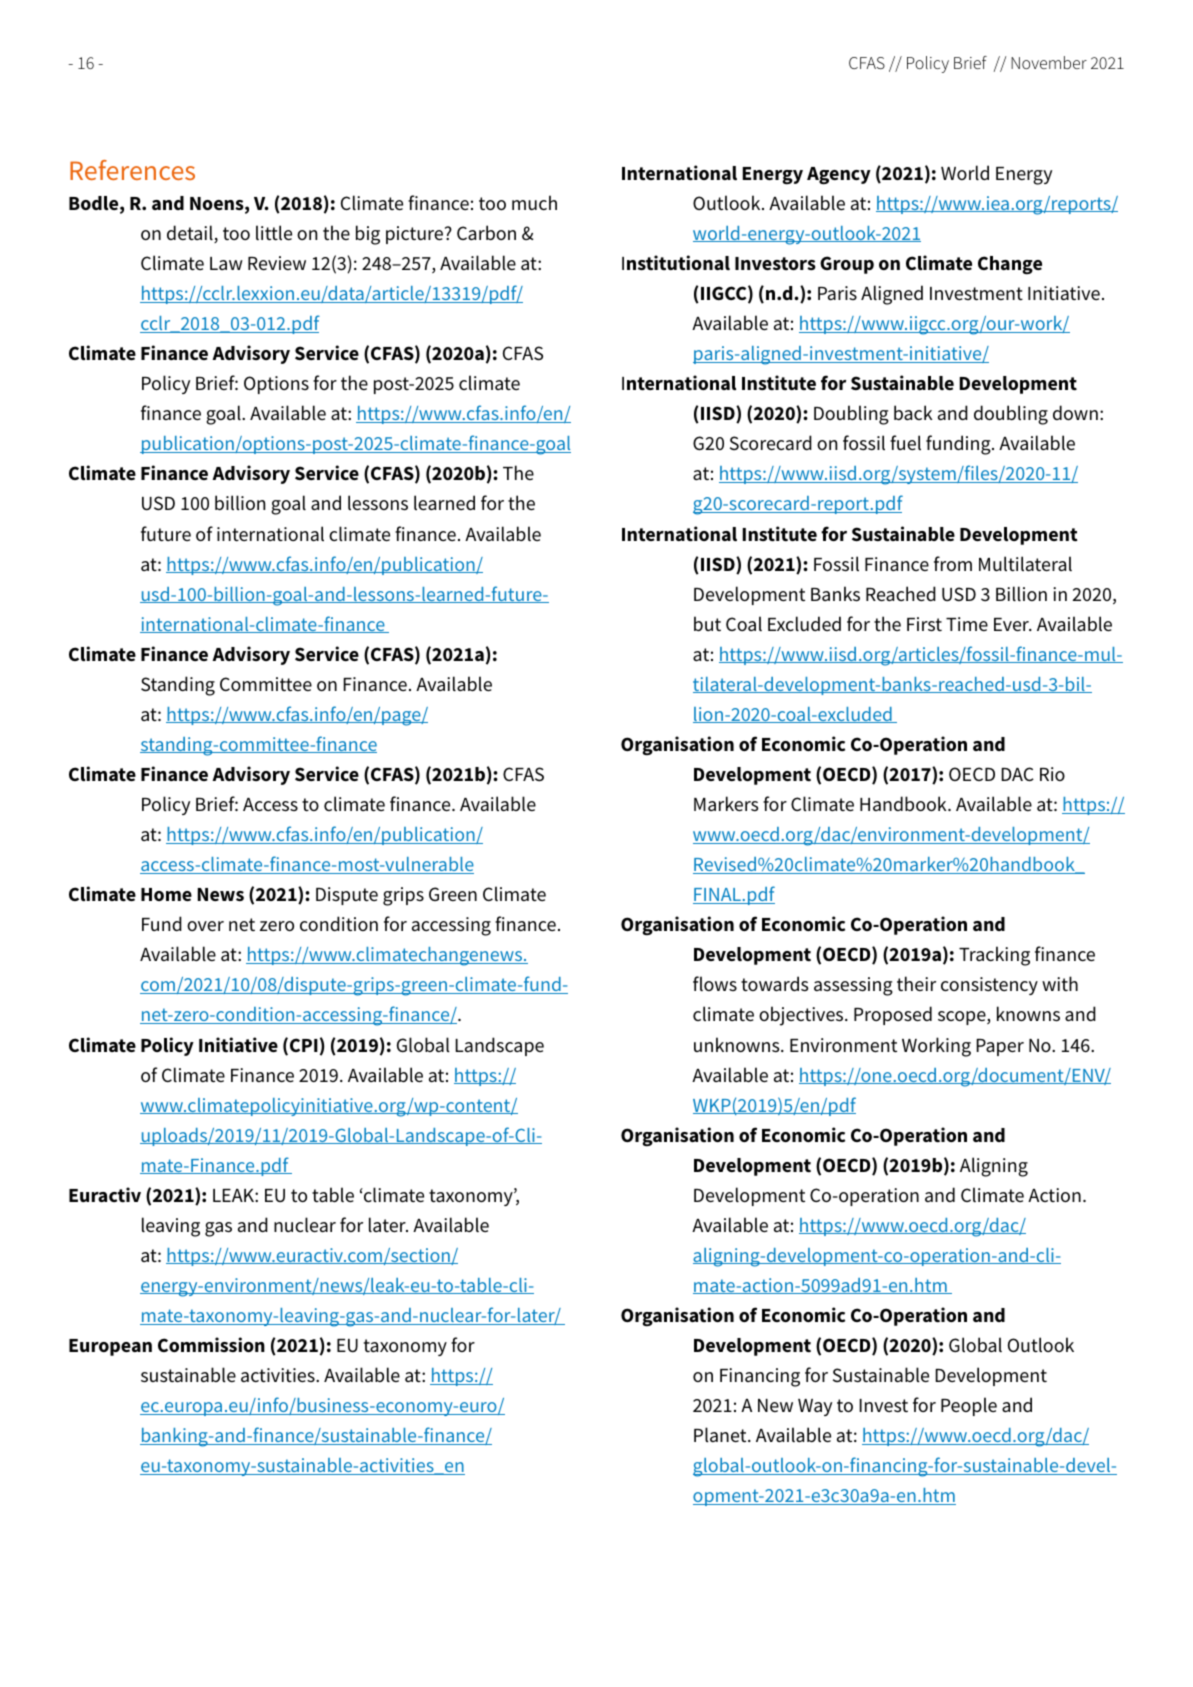  Describe the element at coordinates (913, 412) in the screenshot. I see `back` at that location.
